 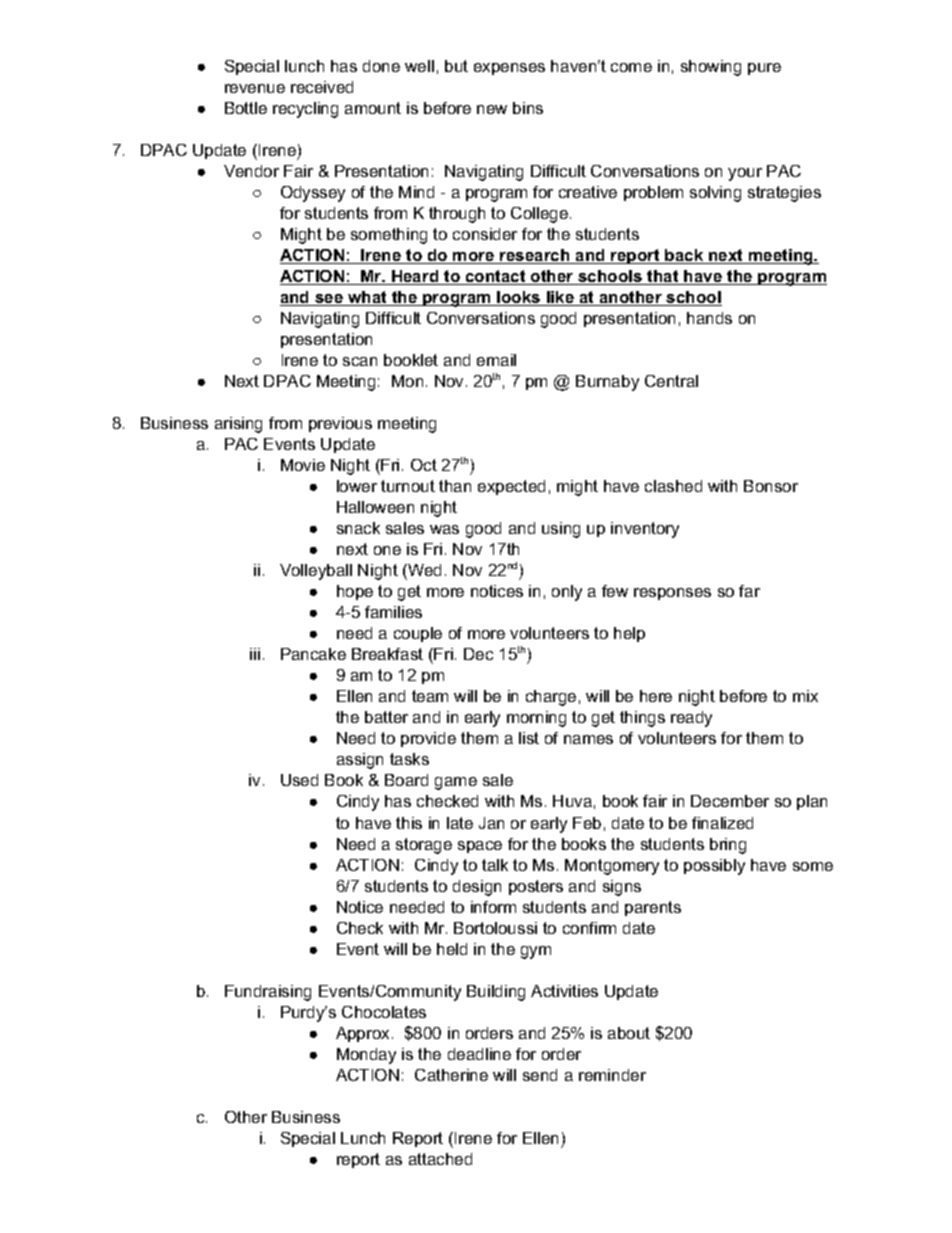 I want to click on list, so click(x=529, y=738).
